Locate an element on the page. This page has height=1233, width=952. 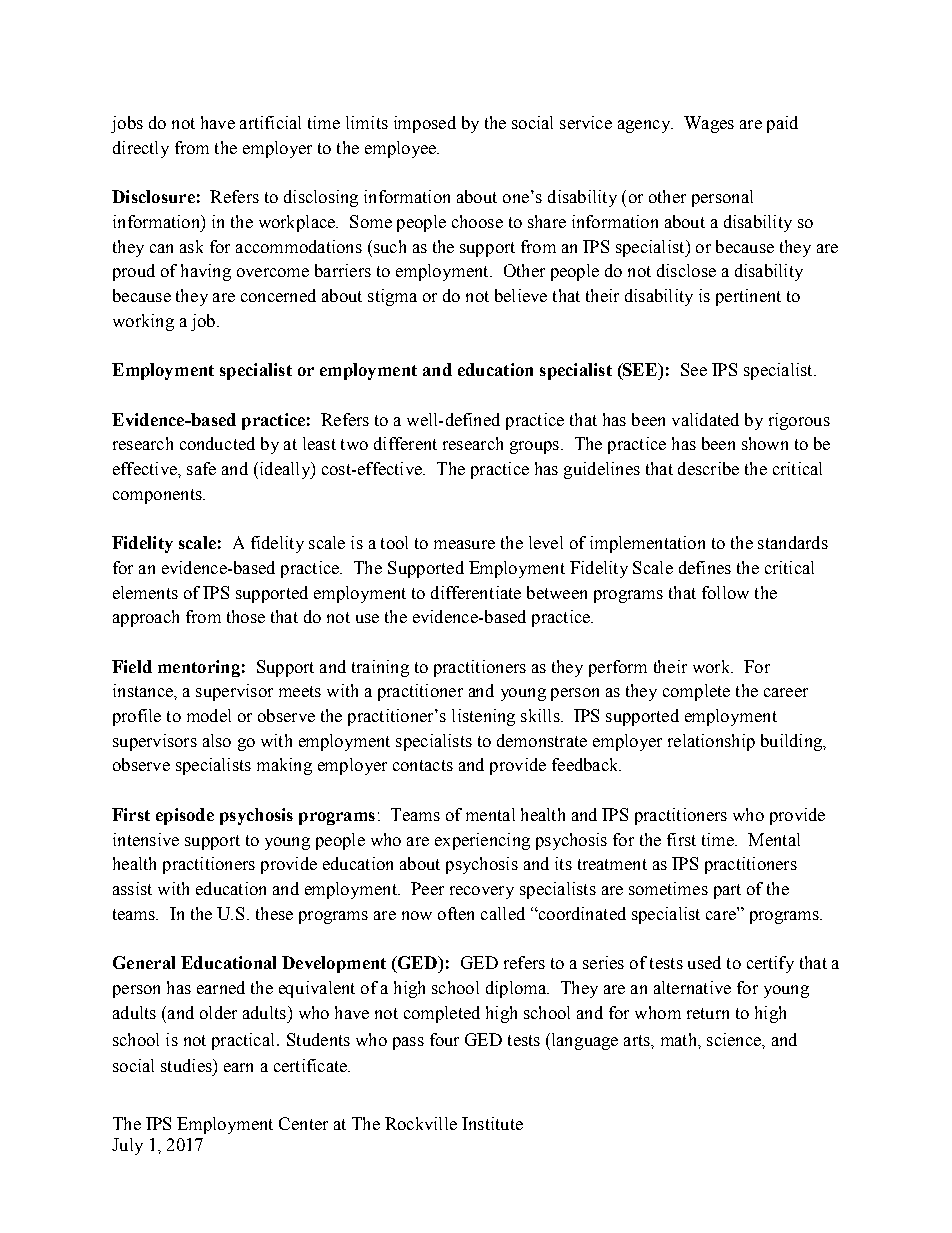
science is located at coordinates (735, 1039).
